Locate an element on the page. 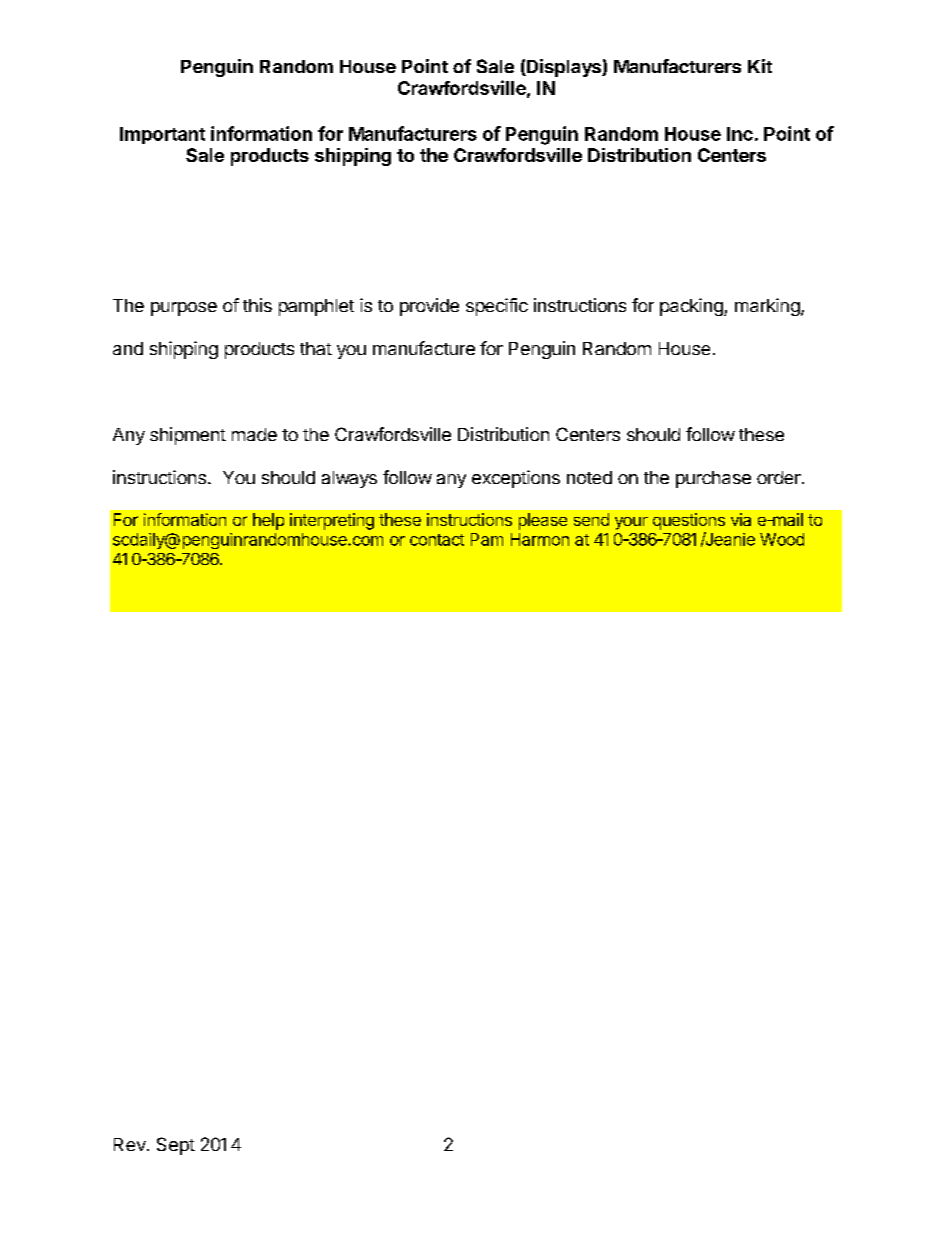  shipment is located at coordinates (188, 436).
